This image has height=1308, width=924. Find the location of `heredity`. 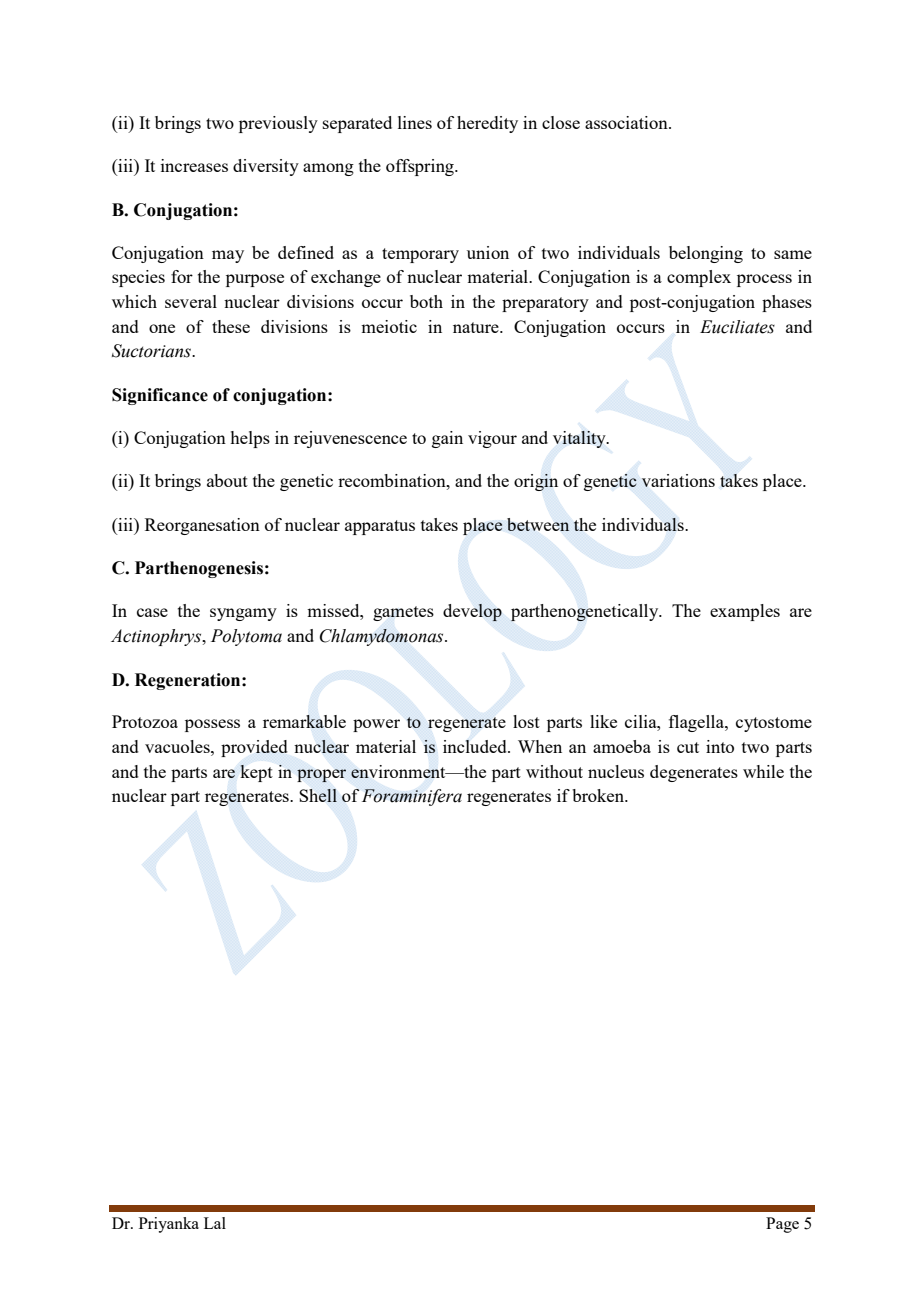

heredity is located at coordinates (487, 124).
